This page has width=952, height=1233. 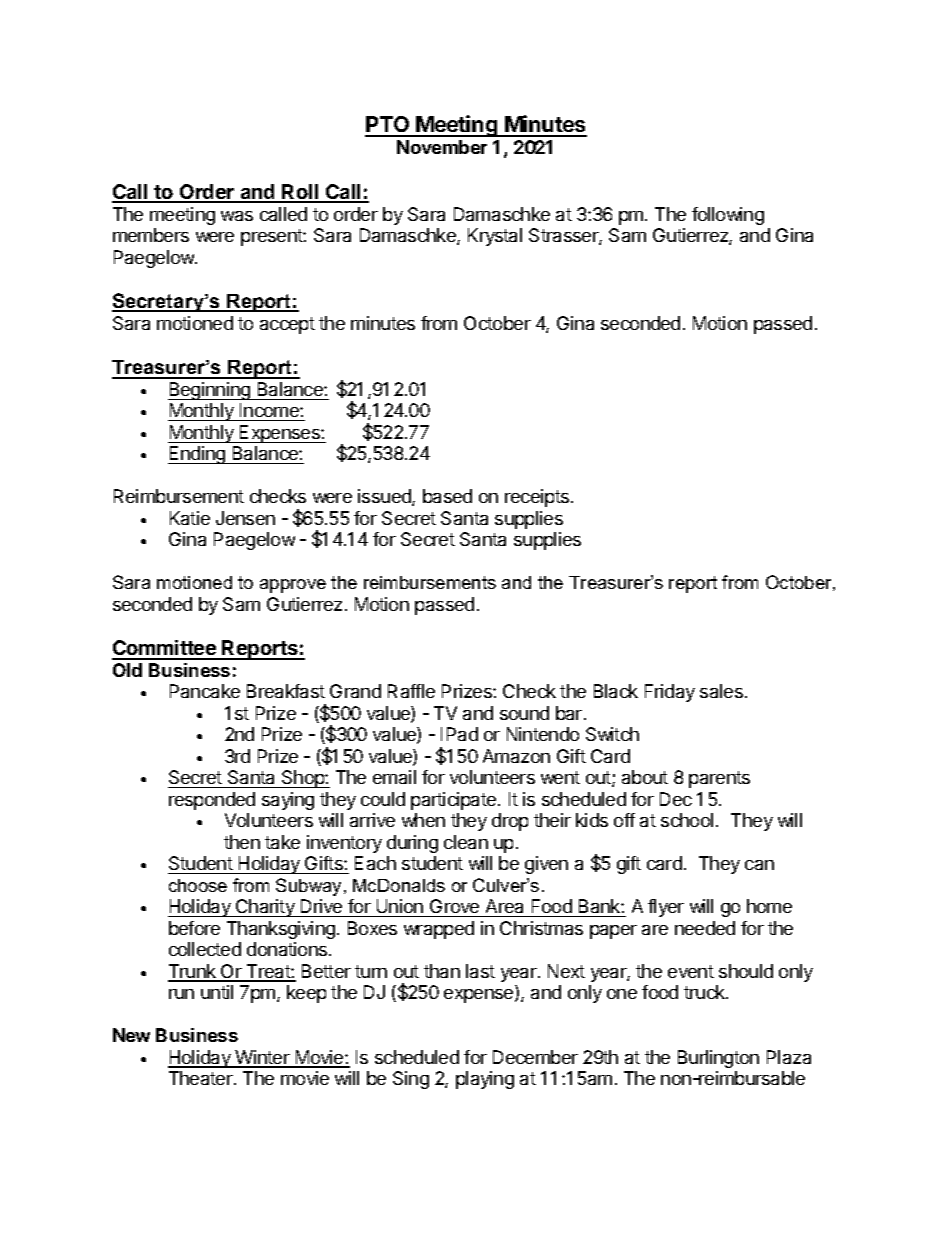 What do you see at coordinates (516, 756) in the page?
I see `Amazon` at bounding box center [516, 756].
